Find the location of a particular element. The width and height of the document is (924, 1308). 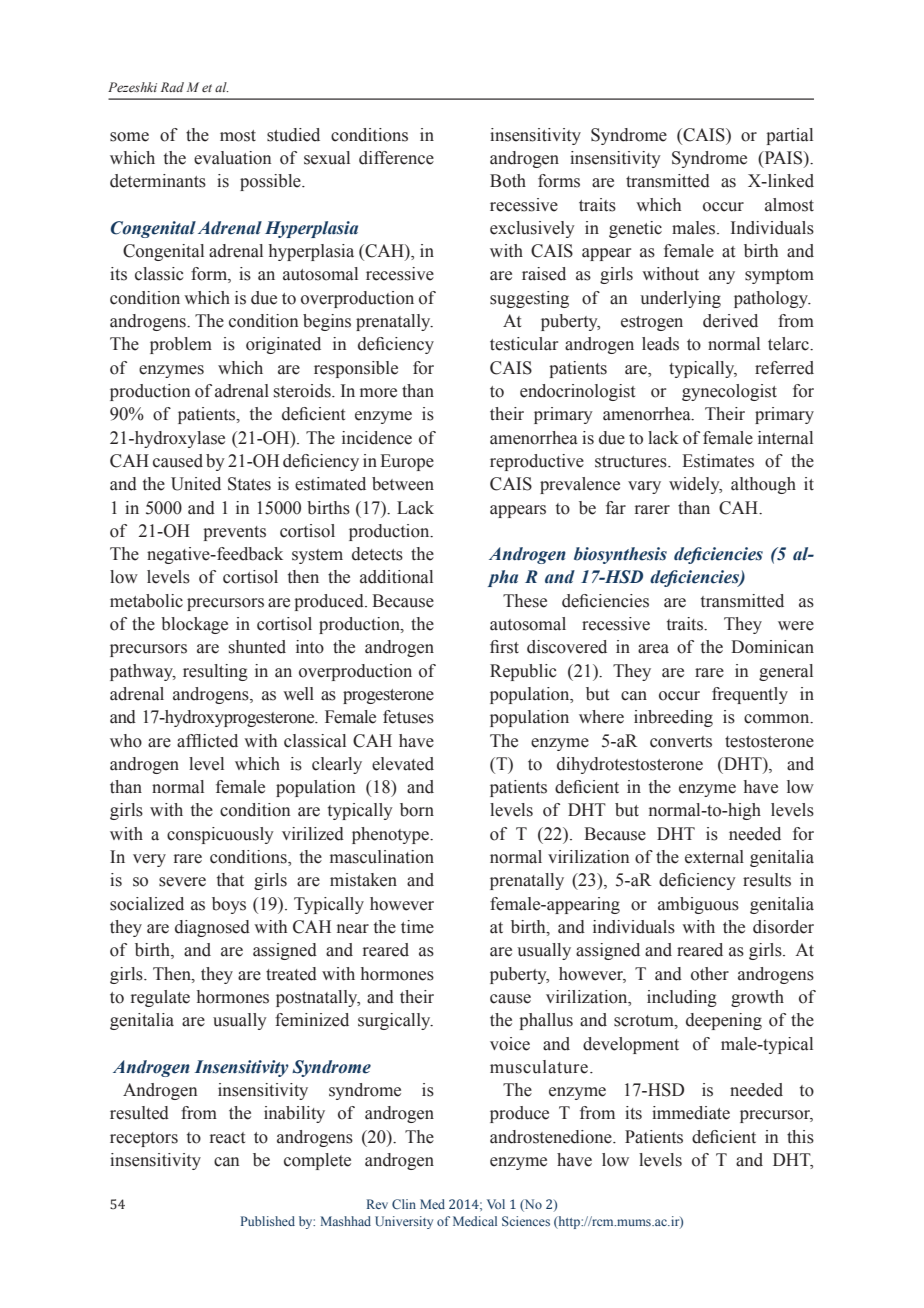

evaluation is located at coordinates (232, 158).
